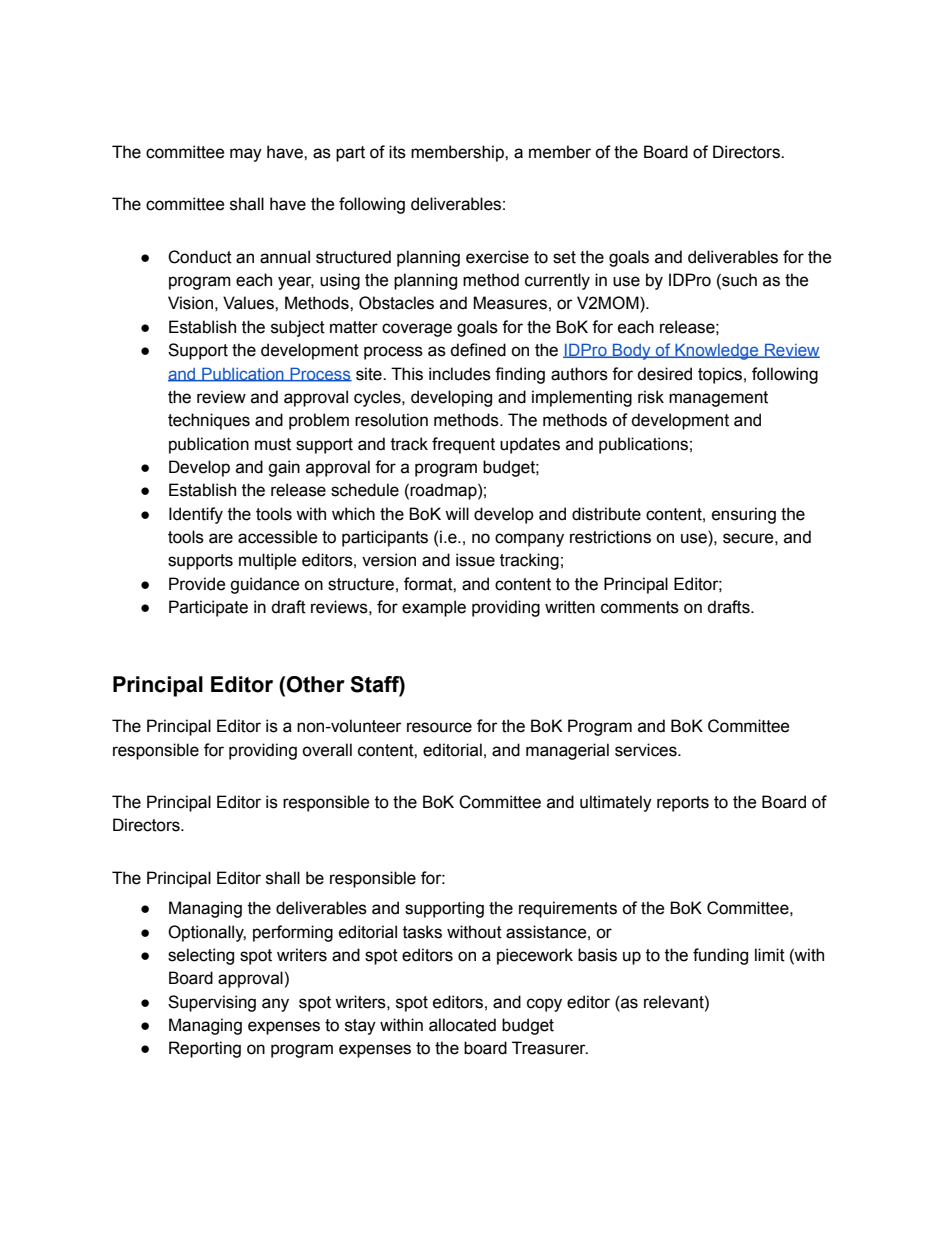  I want to click on set, so click(564, 257).
